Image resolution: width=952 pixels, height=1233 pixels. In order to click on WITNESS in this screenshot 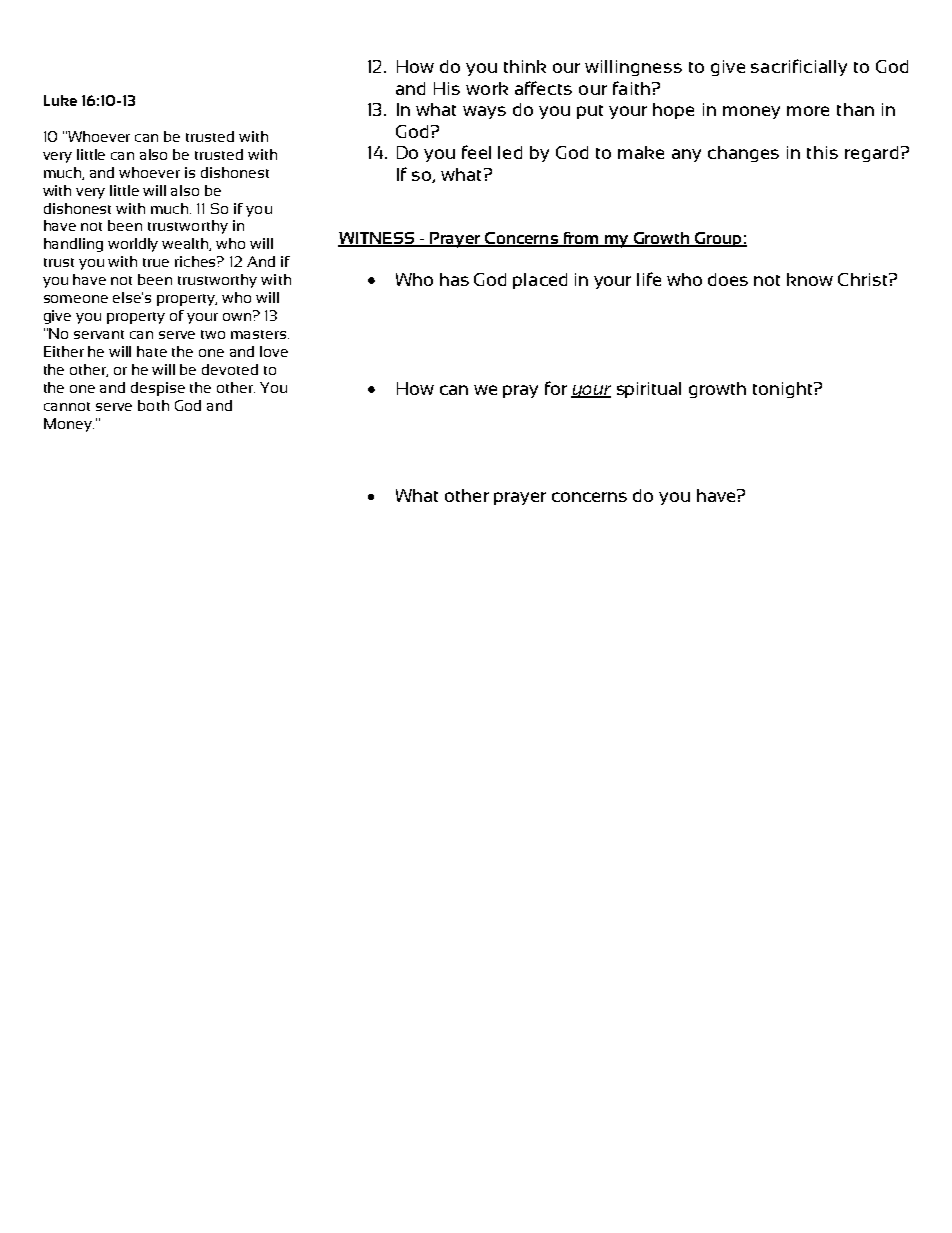, I will do `click(377, 239)`.
